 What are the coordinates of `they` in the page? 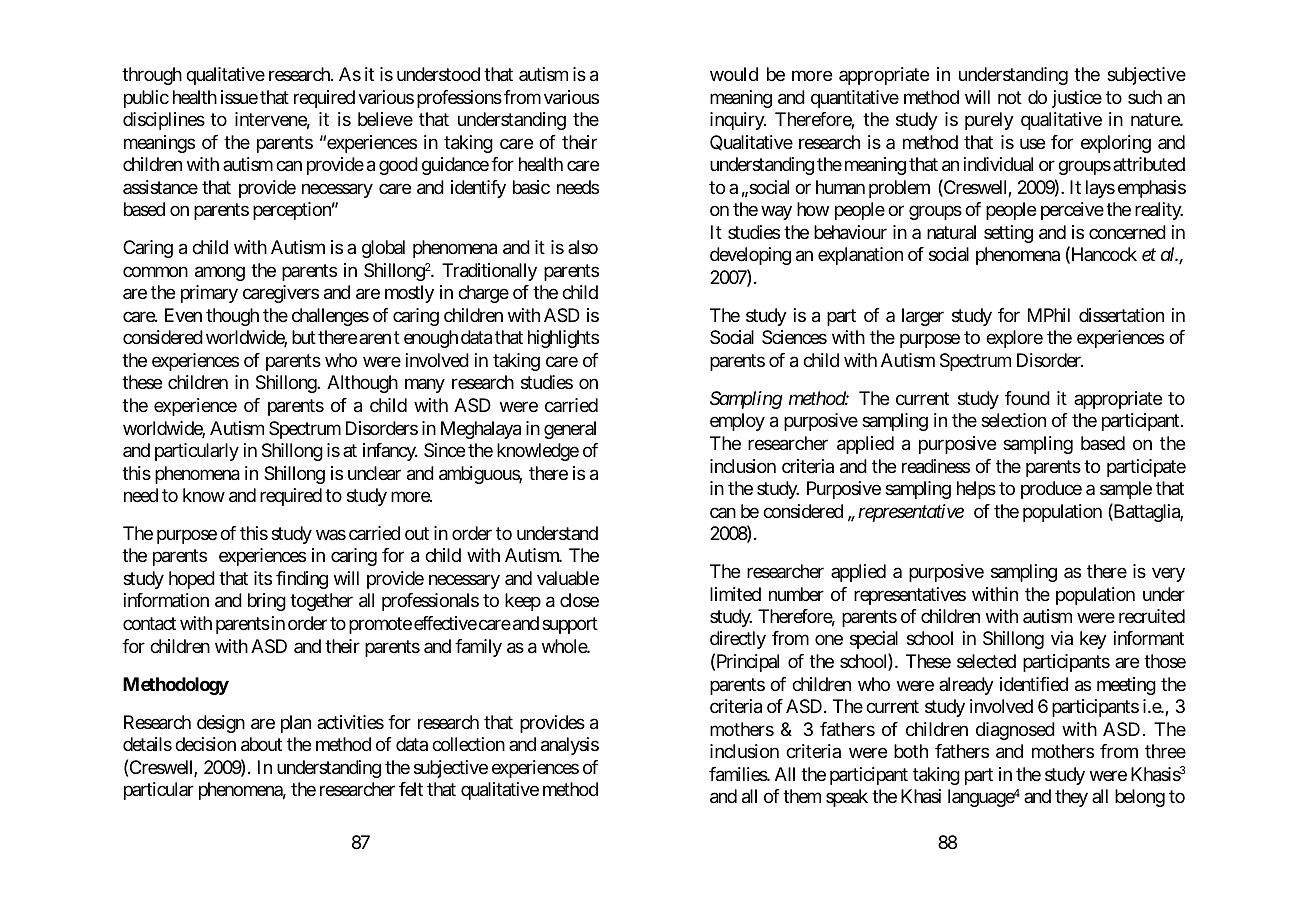 It's located at (1071, 798).
